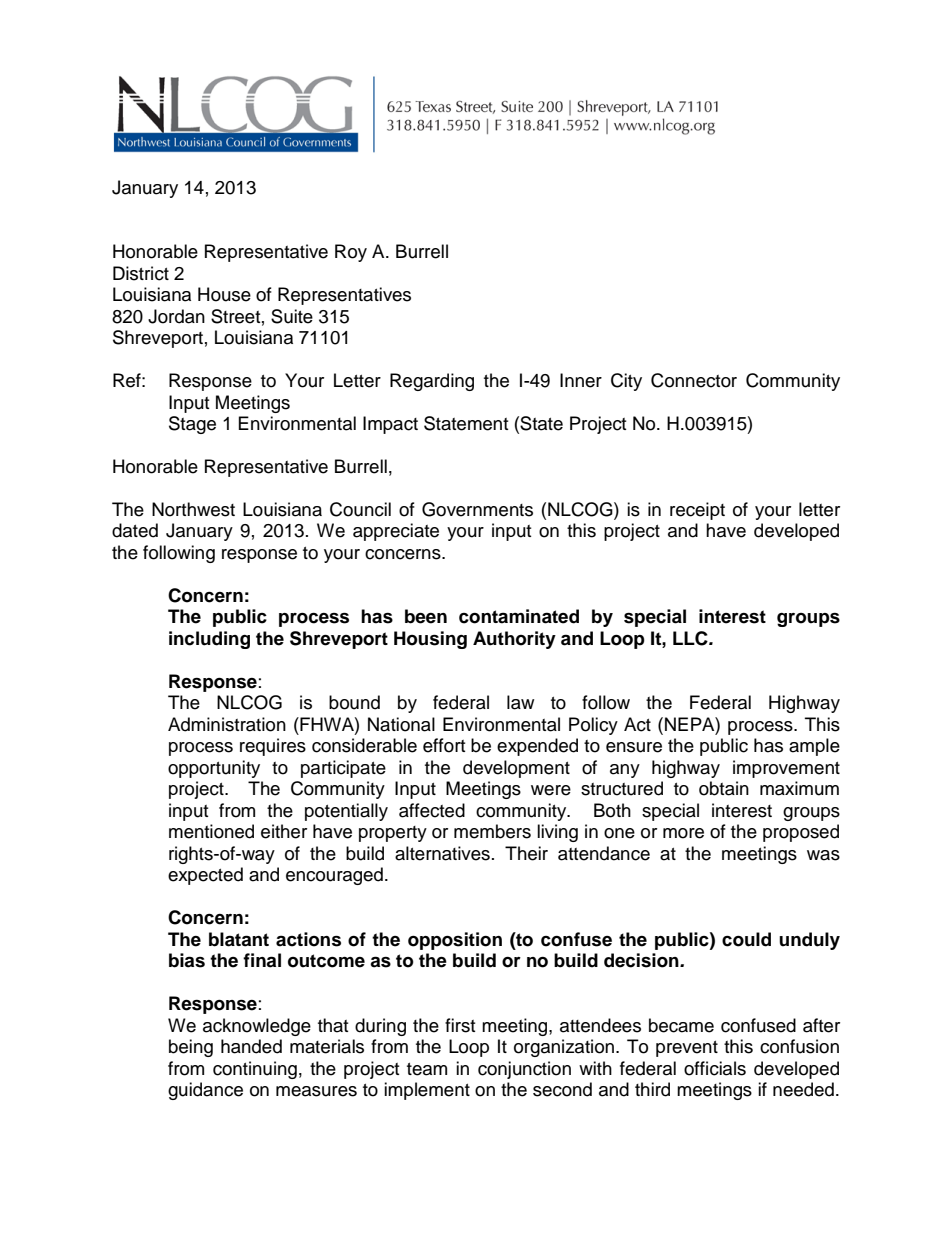 The image size is (952, 1233). What do you see at coordinates (694, 380) in the document?
I see `Connector` at bounding box center [694, 380].
